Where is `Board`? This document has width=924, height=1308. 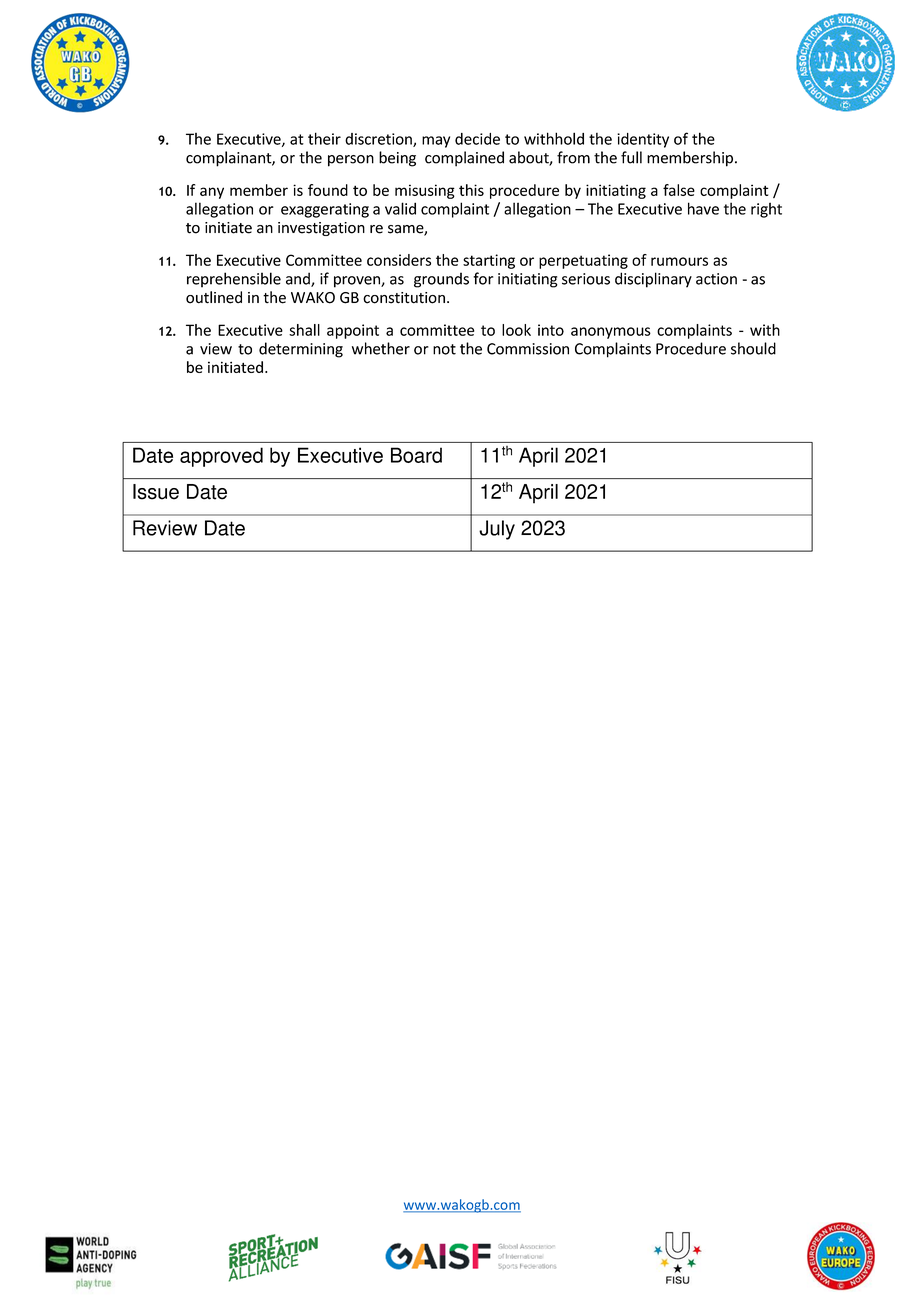
Board is located at coordinates (416, 455).
